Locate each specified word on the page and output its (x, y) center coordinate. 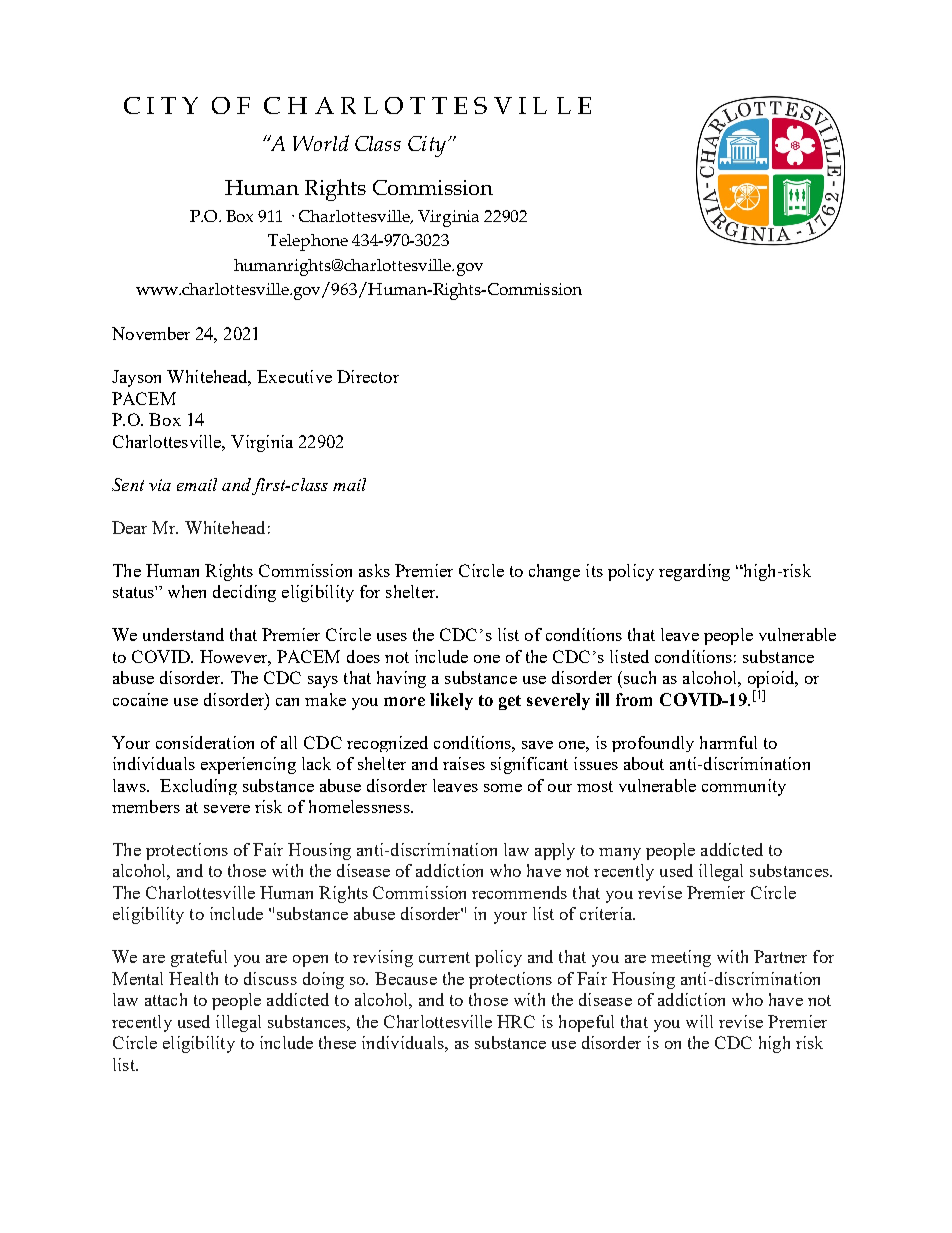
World (321, 143)
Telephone (308, 242)
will (699, 1021)
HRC (516, 1021)
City (427, 146)
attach (166, 999)
